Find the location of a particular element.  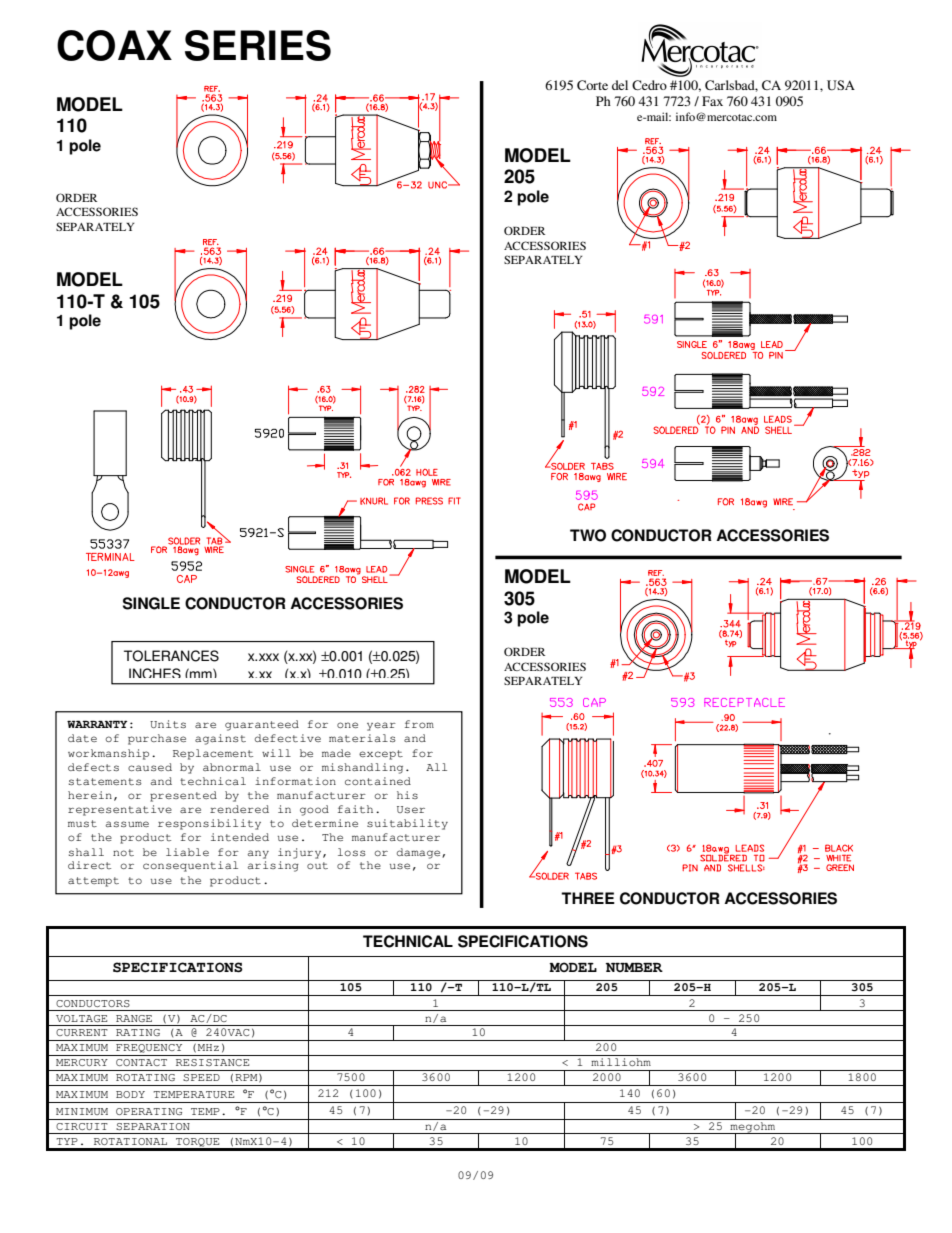

TWO is located at coordinates (588, 535).
